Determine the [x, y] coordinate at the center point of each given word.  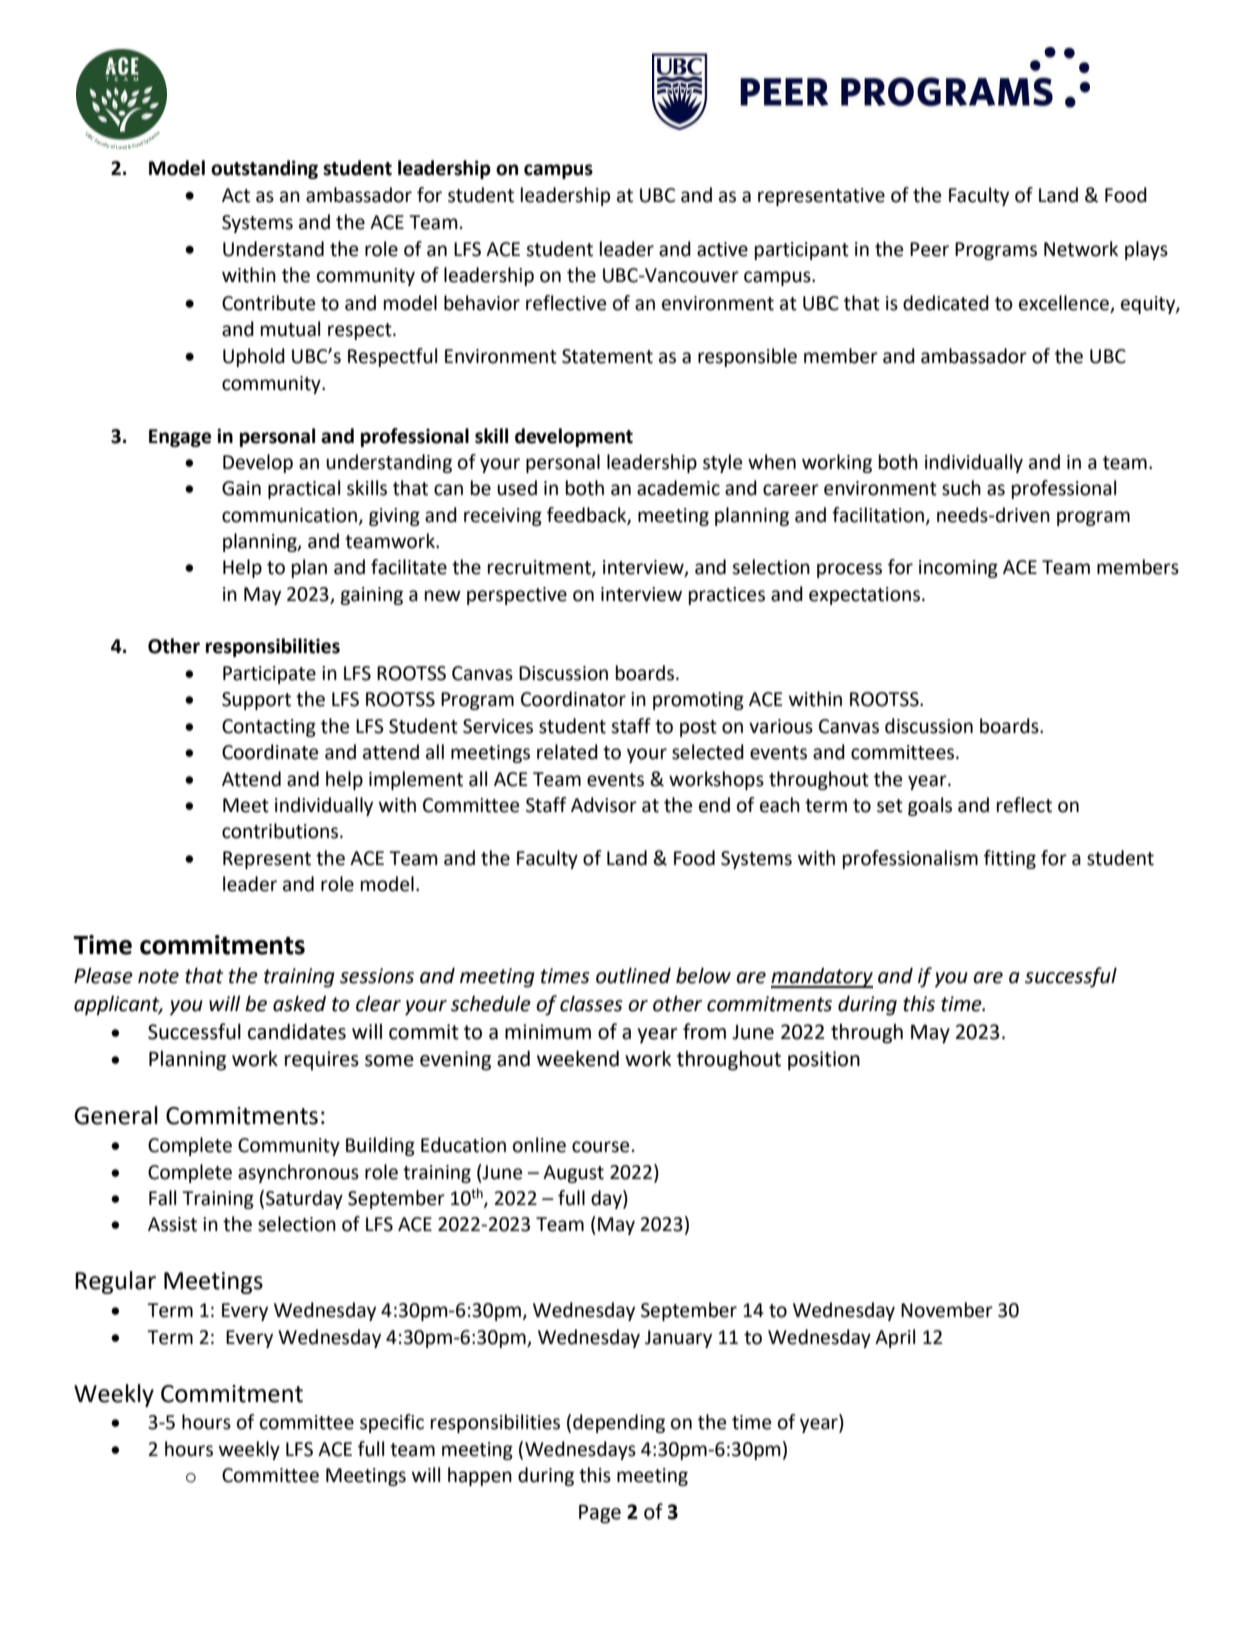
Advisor [604, 805]
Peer [929, 249]
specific [392, 1423]
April [895, 1338]
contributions [281, 831]
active [722, 249]
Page [600, 1514]
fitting [1010, 859]
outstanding [264, 169]
